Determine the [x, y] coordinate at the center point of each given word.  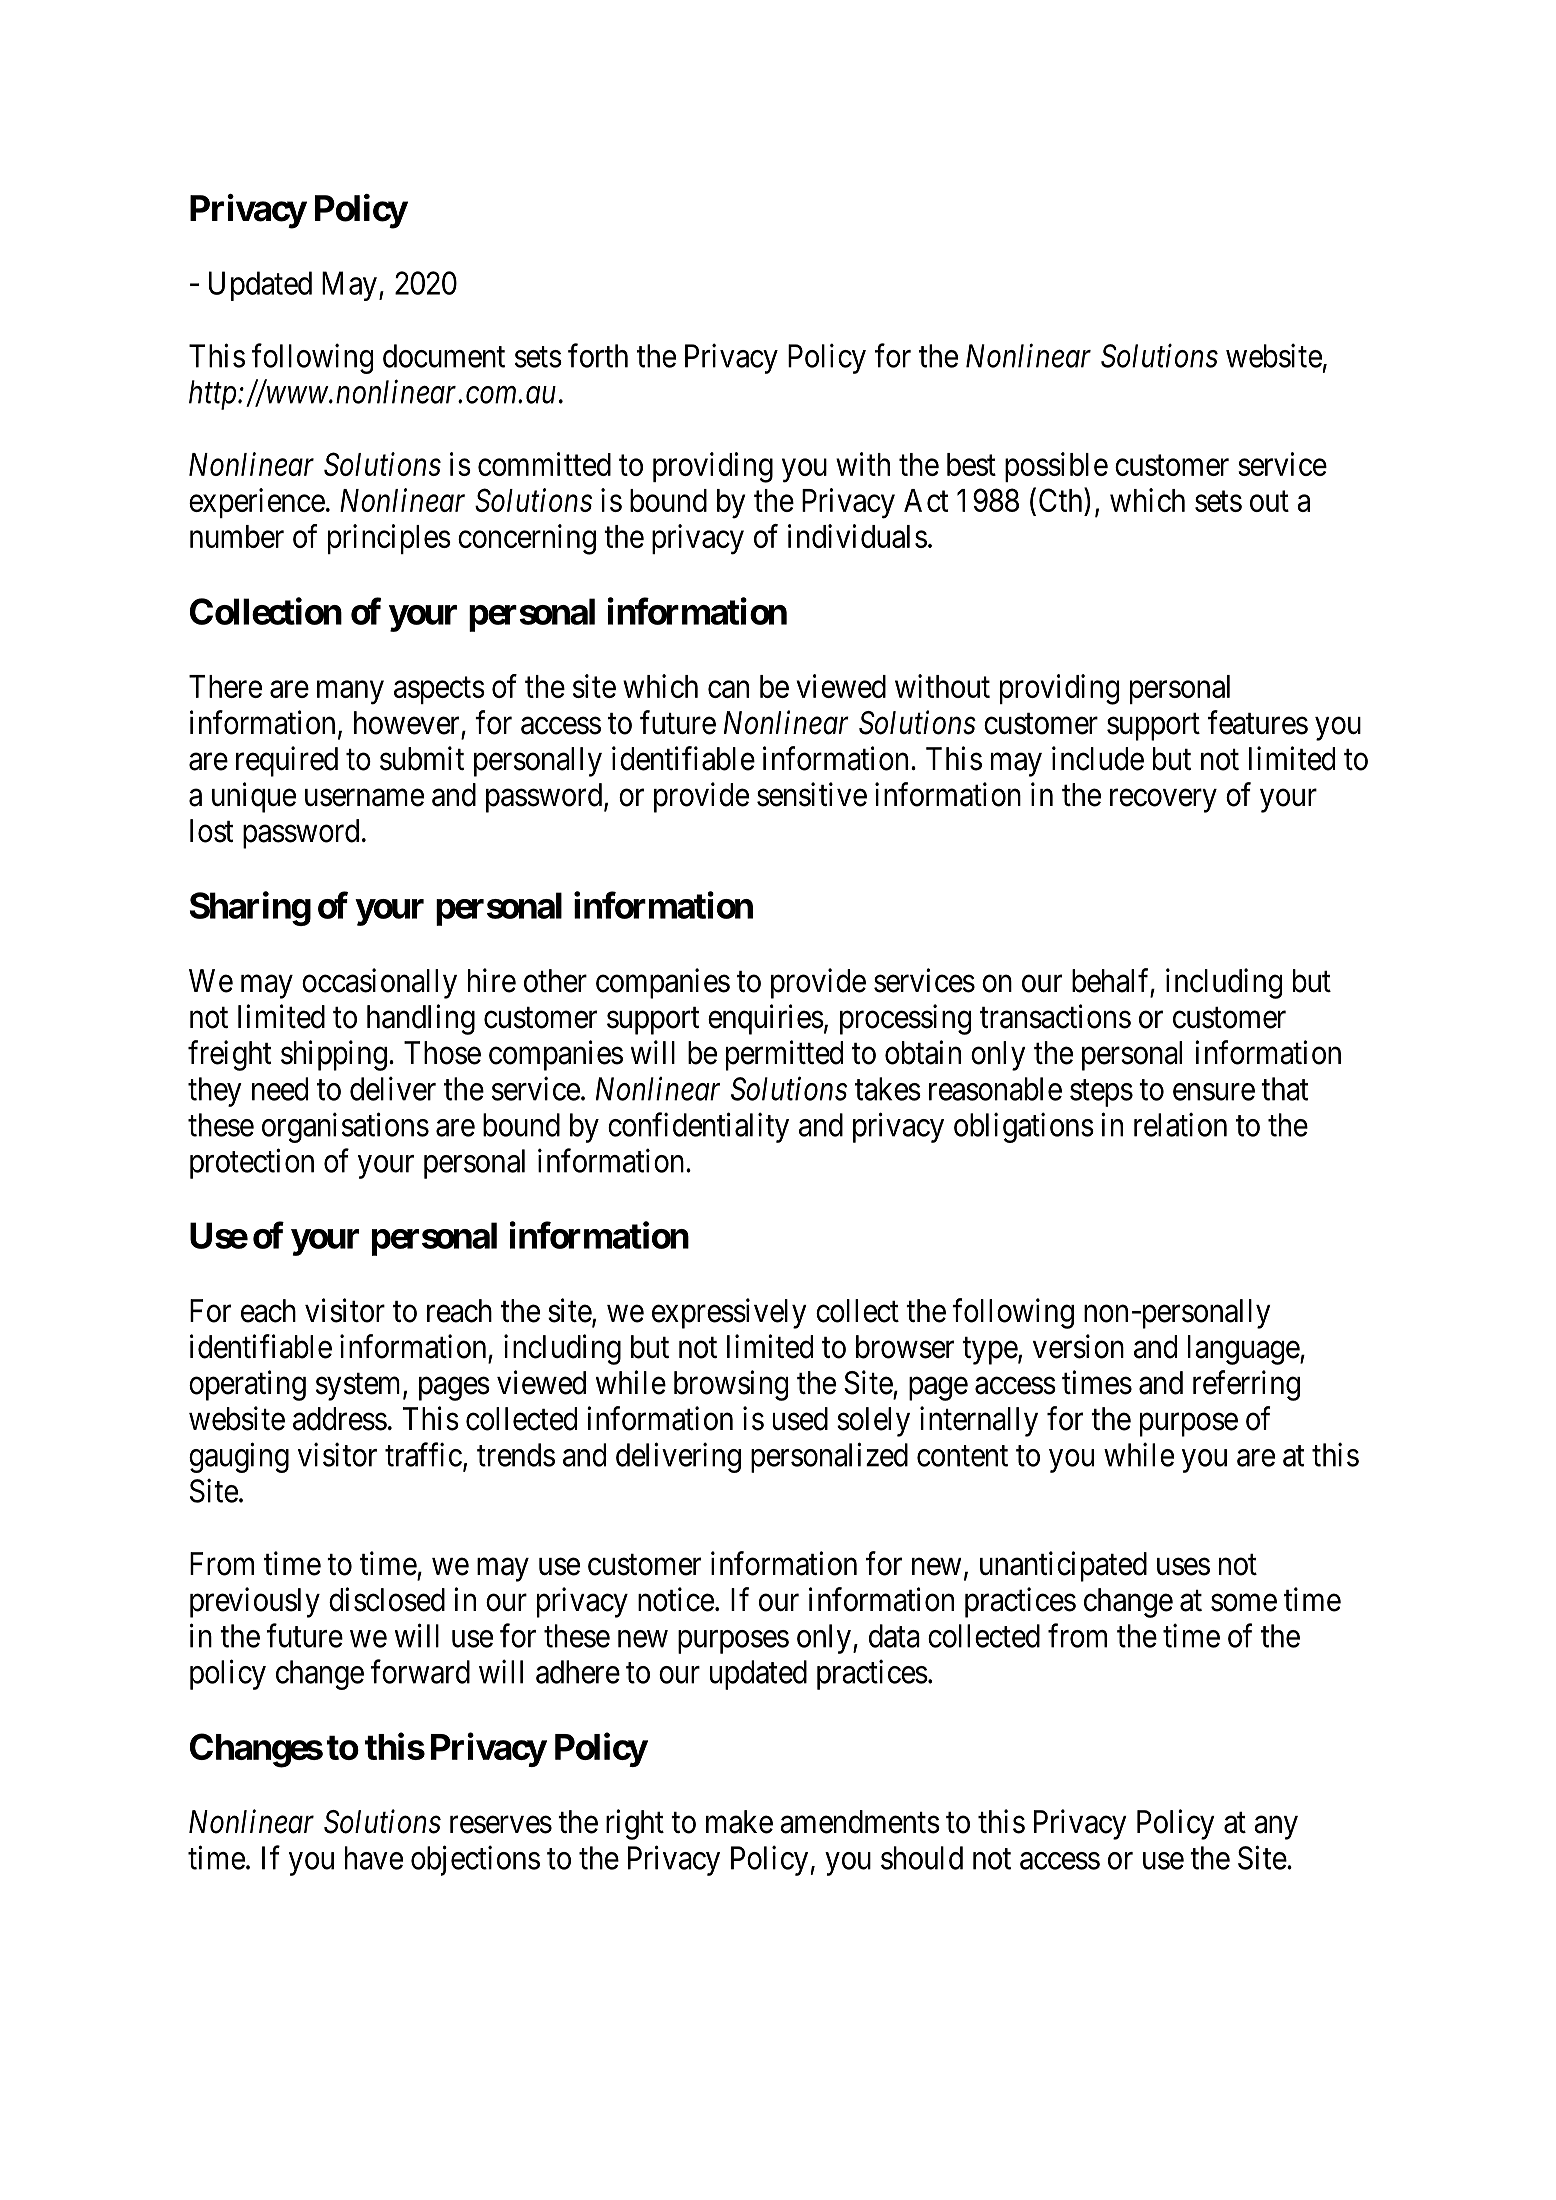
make [739, 1822]
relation [1180, 1124]
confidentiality [698, 1127]
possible [1056, 467]
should [922, 1858]
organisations [345, 1127]
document [444, 356]
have [374, 1858]
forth [598, 355]
